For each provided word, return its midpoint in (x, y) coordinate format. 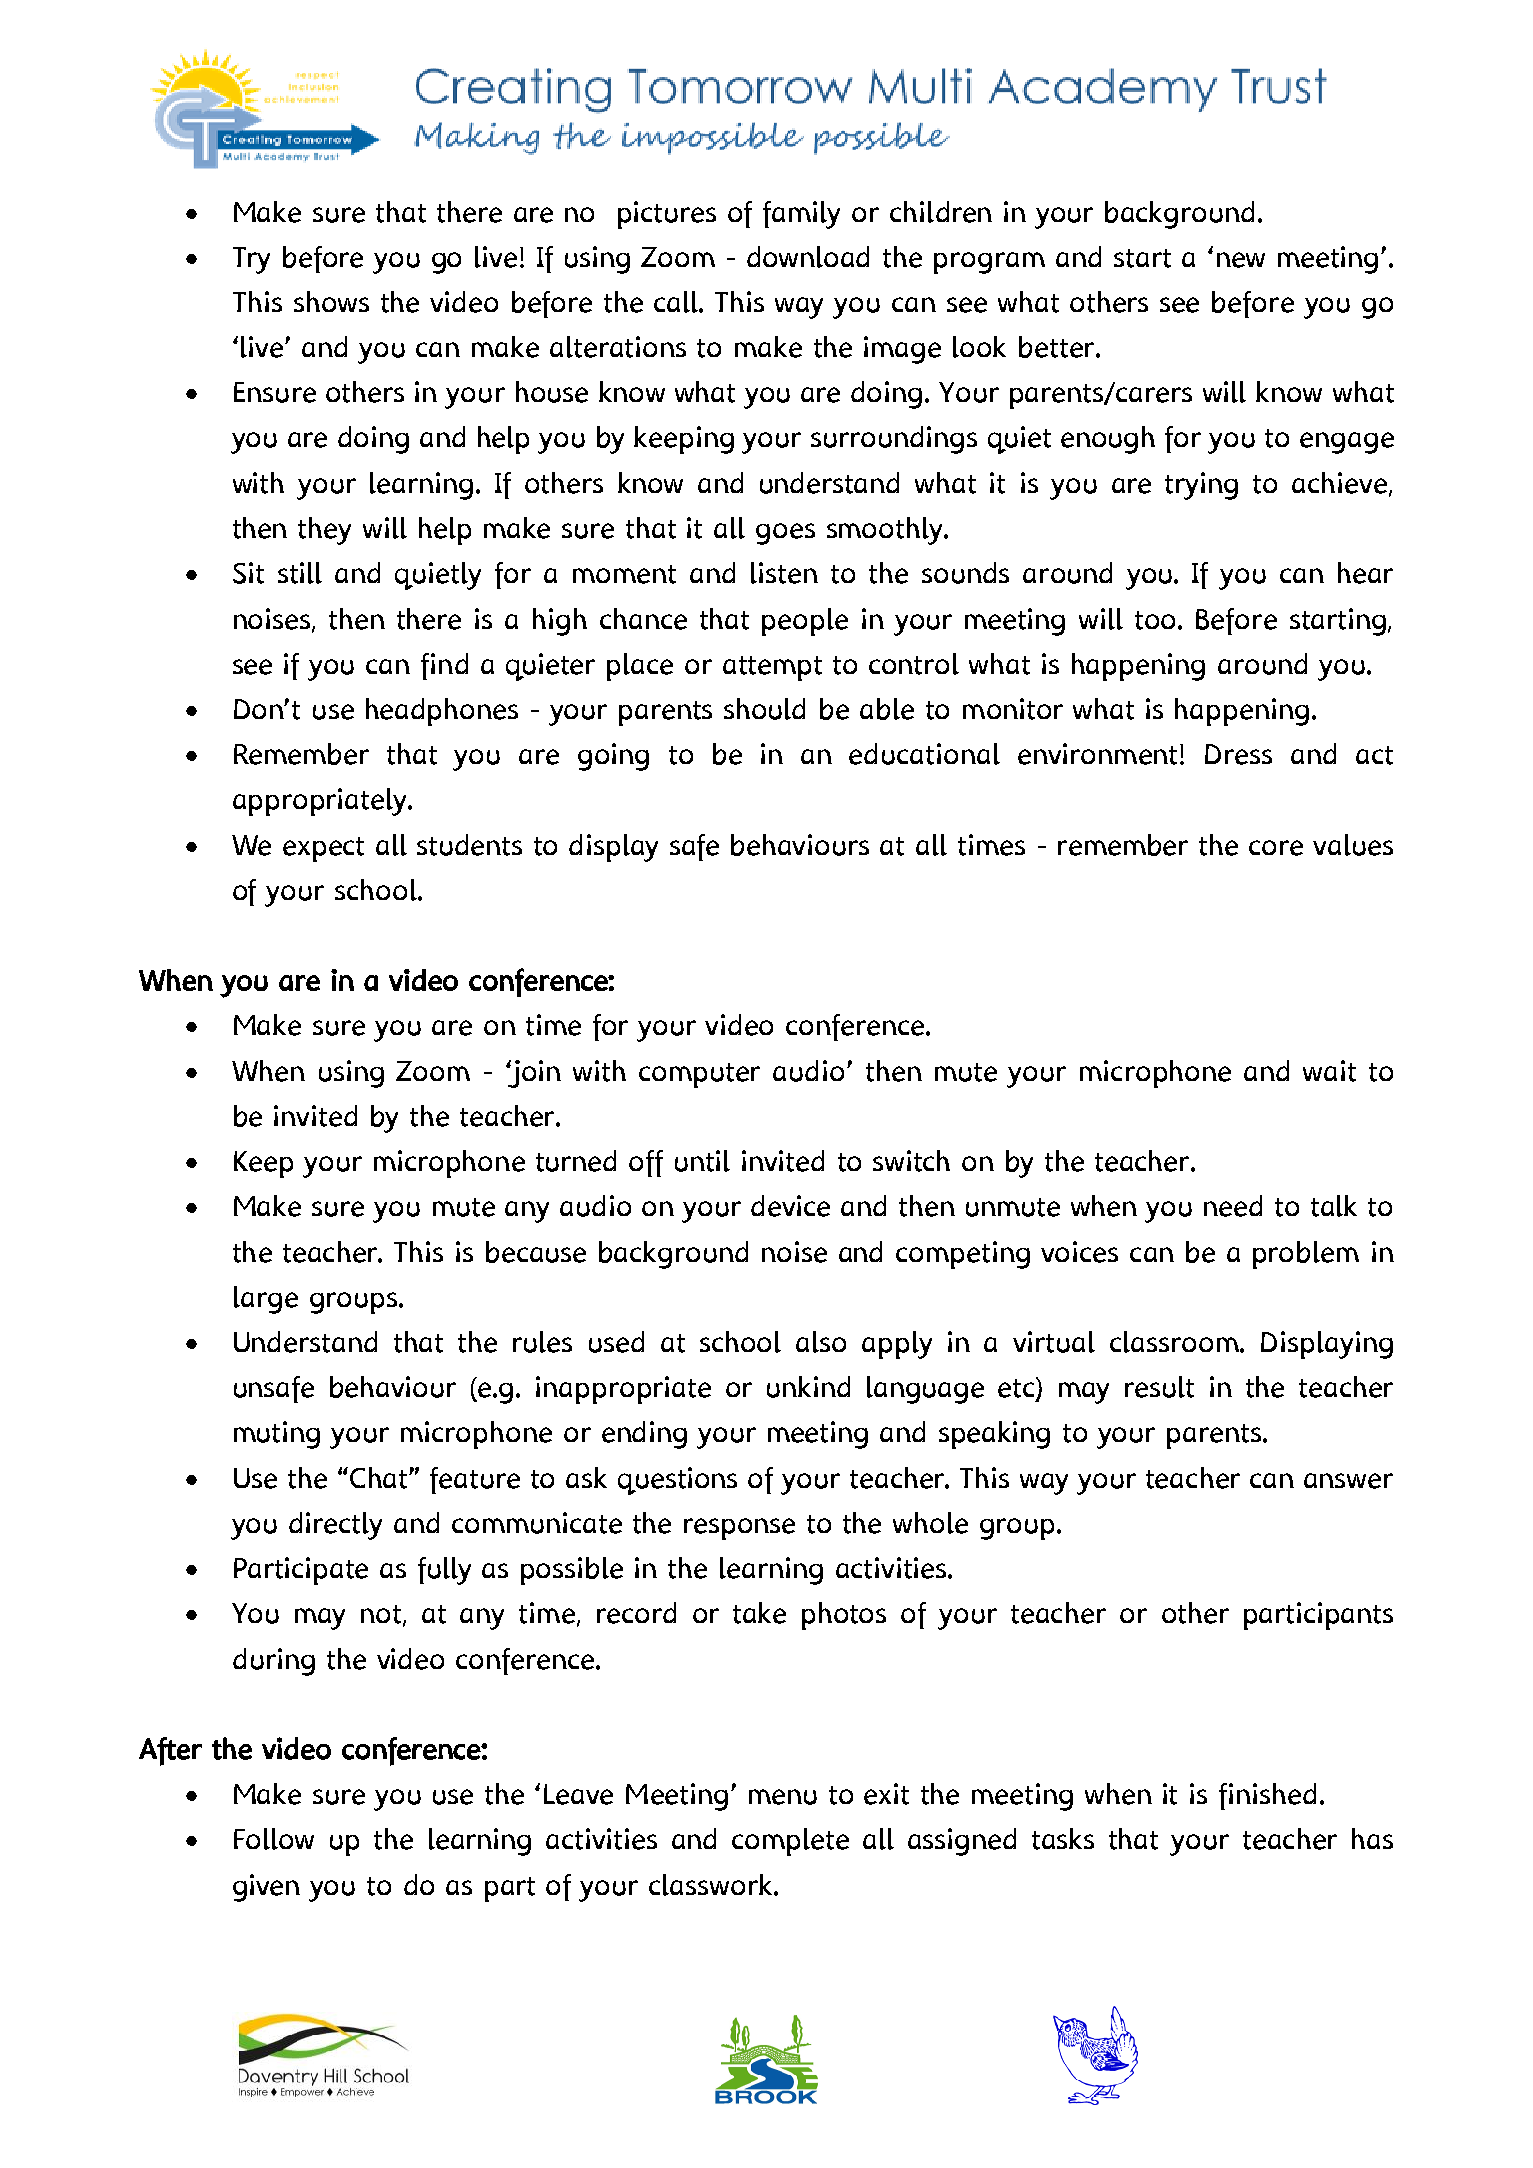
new (1241, 260)
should (764, 709)
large (266, 1300)
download (808, 257)
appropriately (321, 802)
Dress (1238, 754)
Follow (274, 1839)
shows (331, 301)
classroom (1175, 1342)
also (821, 1342)
